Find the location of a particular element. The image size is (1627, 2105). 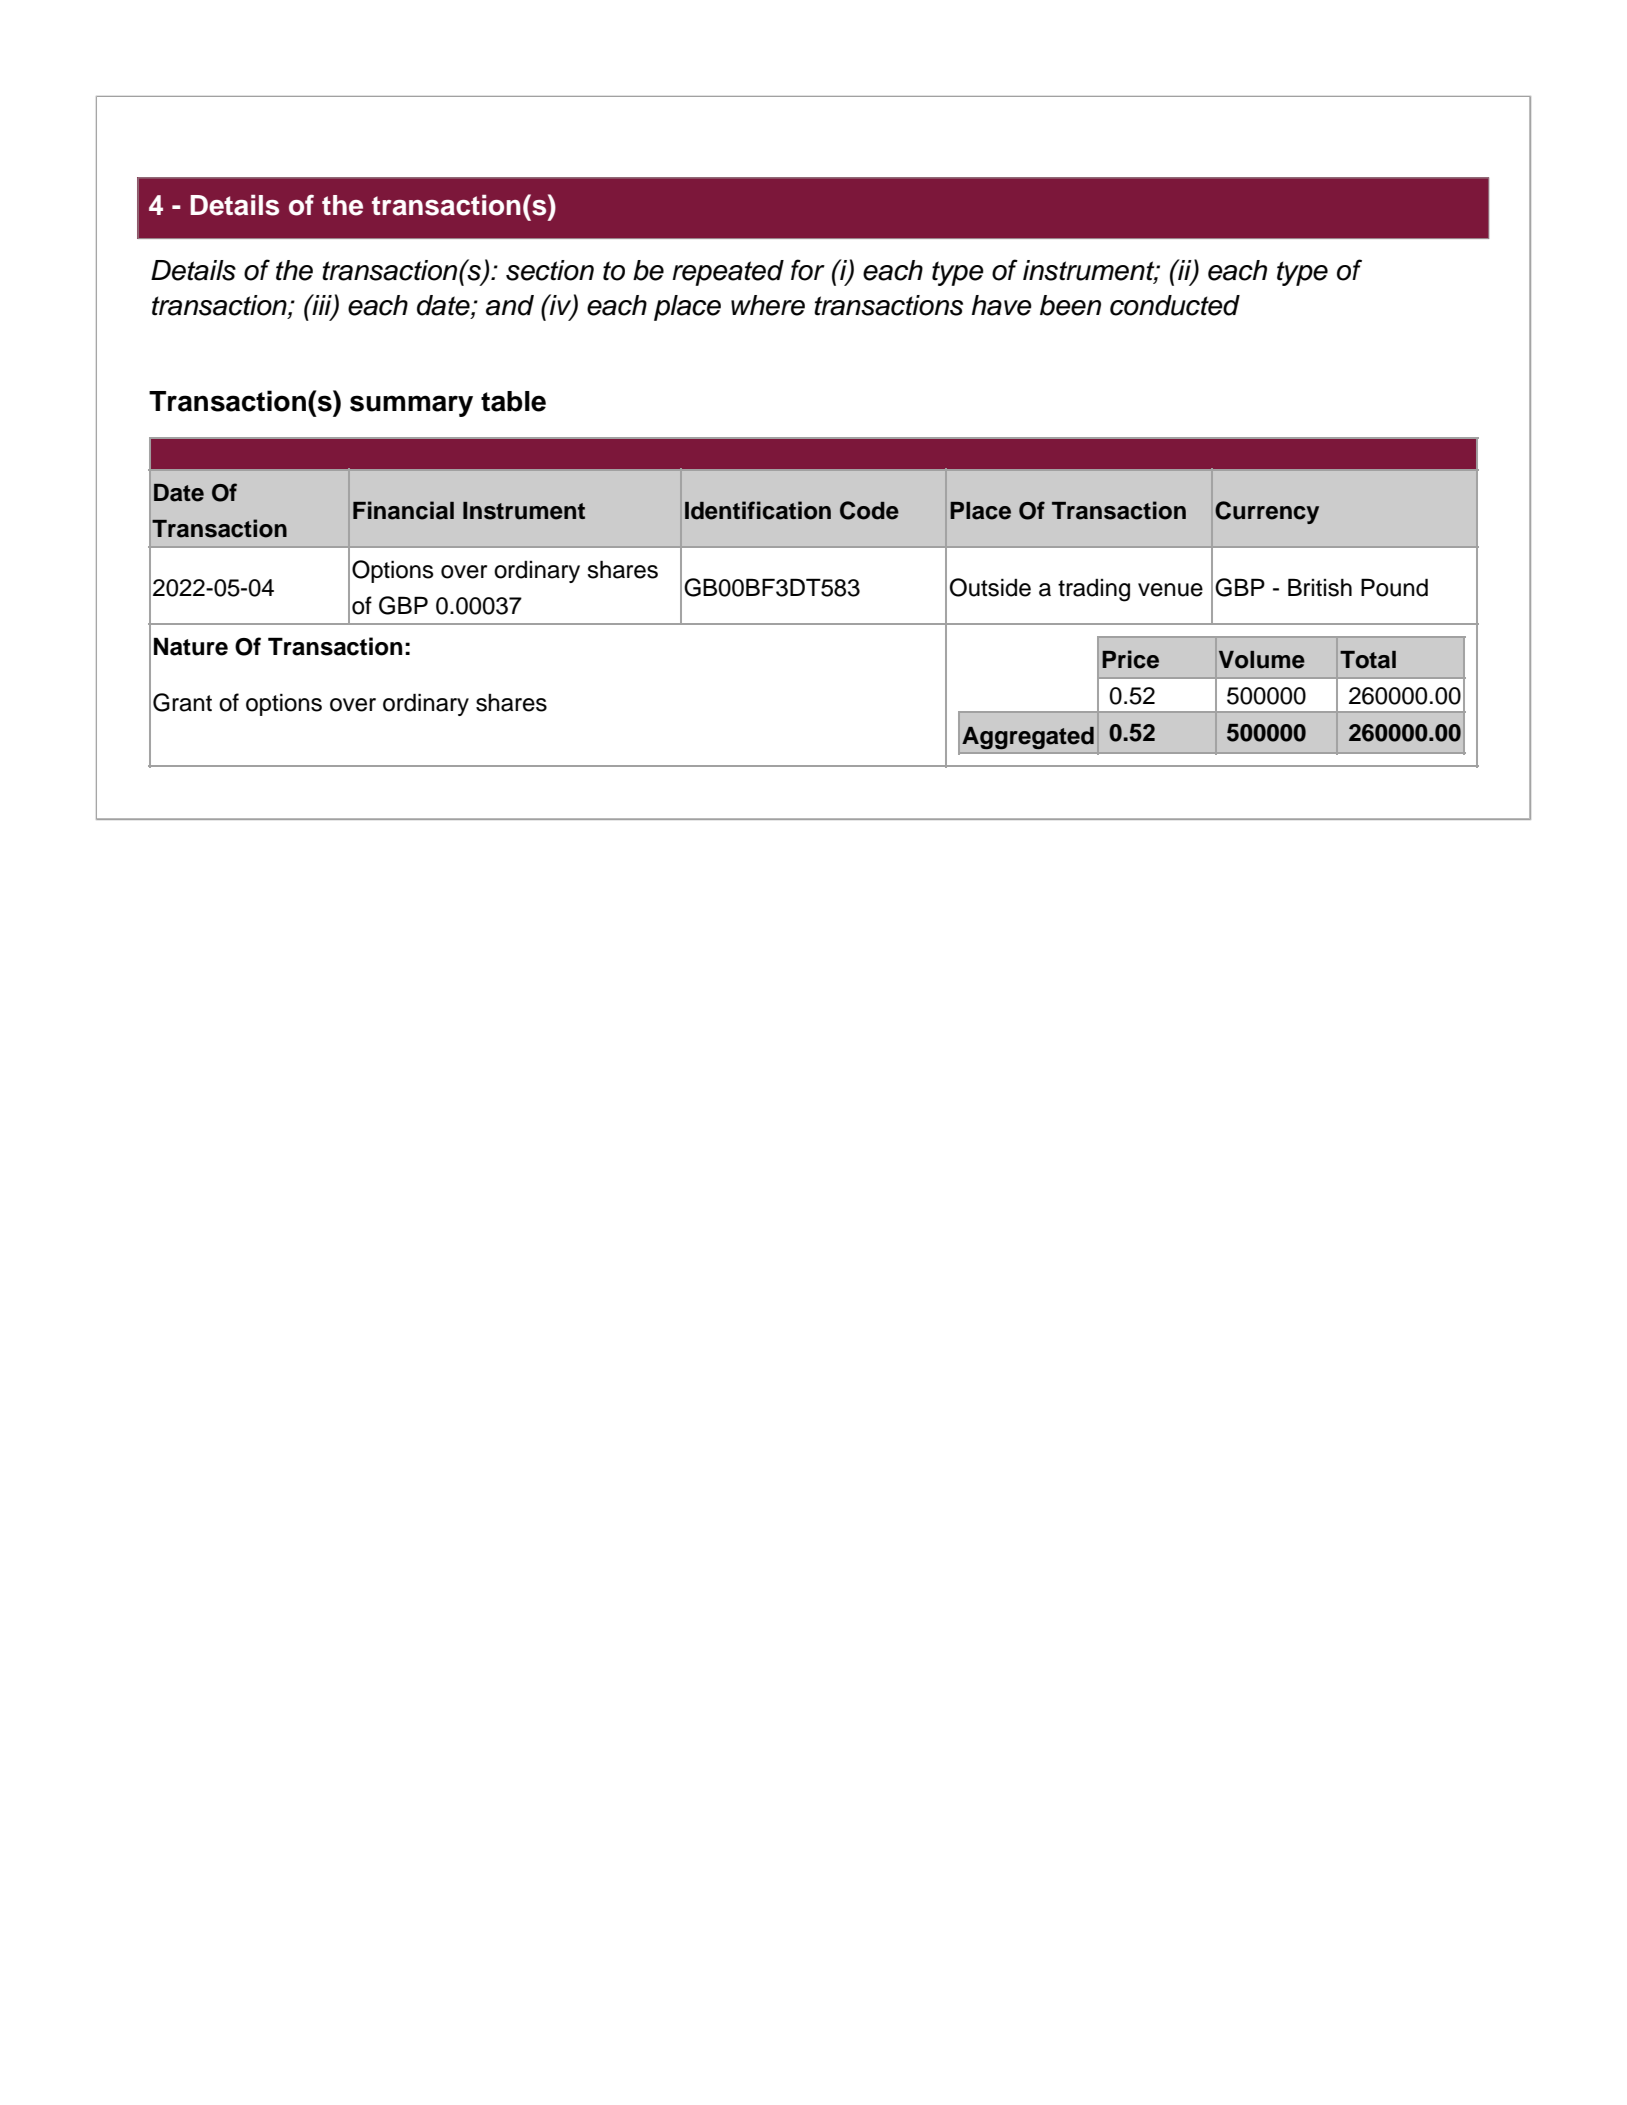

Outside is located at coordinates (990, 587).
